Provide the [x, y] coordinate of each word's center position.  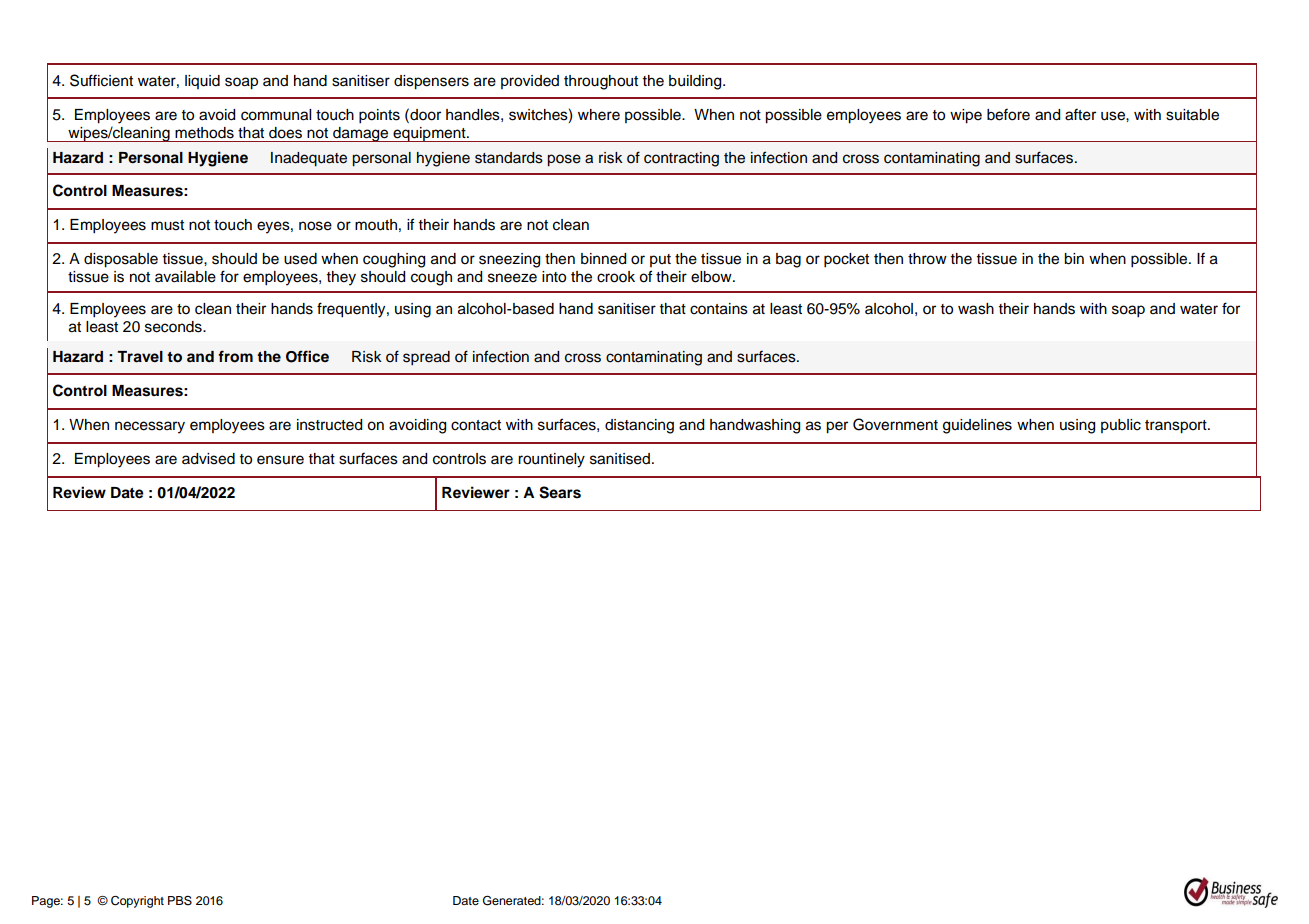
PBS [180, 900]
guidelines [977, 426]
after [1080, 114]
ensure [280, 460]
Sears [560, 492]
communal [276, 115]
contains [719, 309]
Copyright [137, 902]
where [599, 115]
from [235, 356]
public [1121, 426]
